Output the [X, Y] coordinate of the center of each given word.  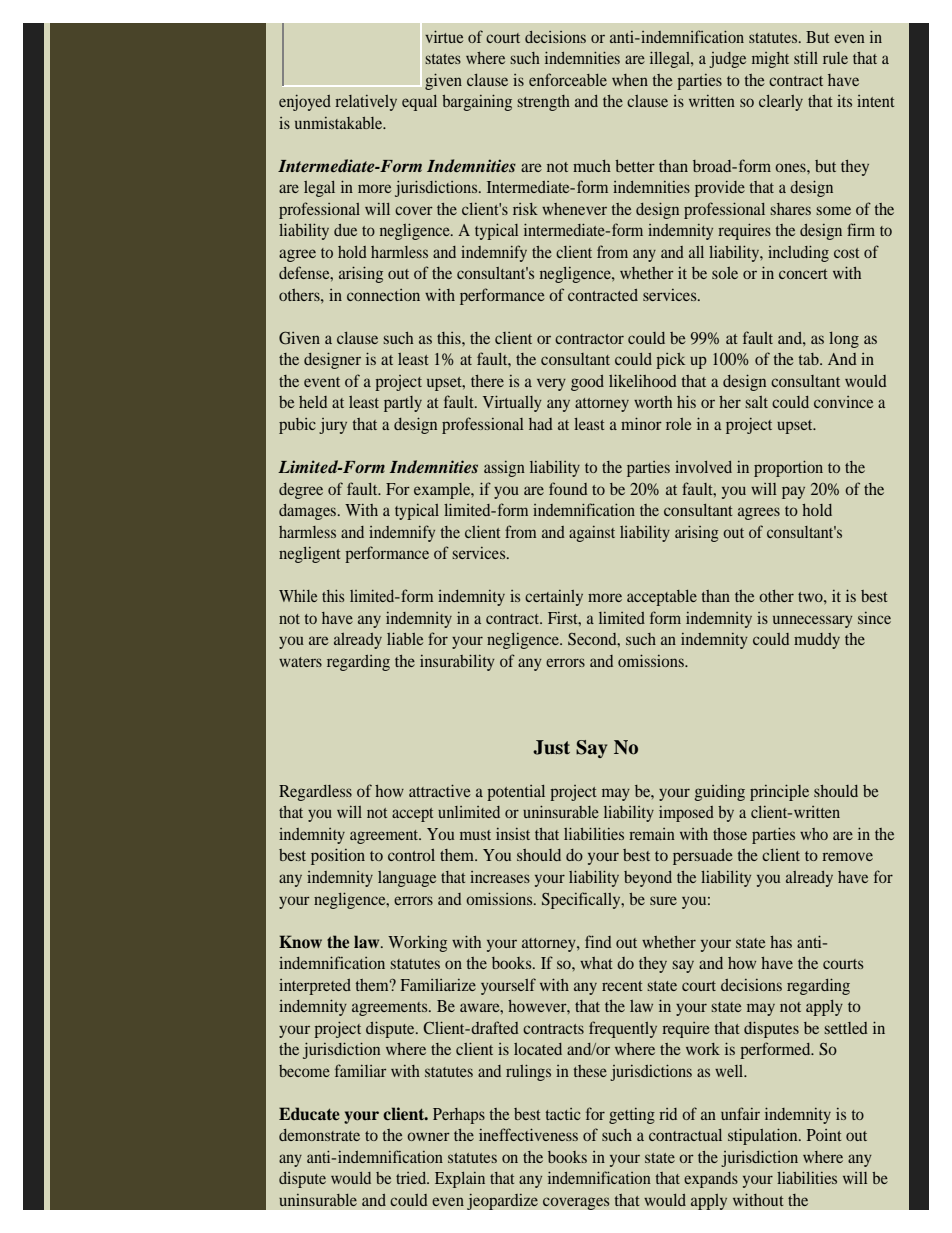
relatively [366, 103]
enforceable [568, 79]
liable [405, 638]
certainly [554, 598]
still [806, 58]
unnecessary [812, 621]
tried [412, 1178]
